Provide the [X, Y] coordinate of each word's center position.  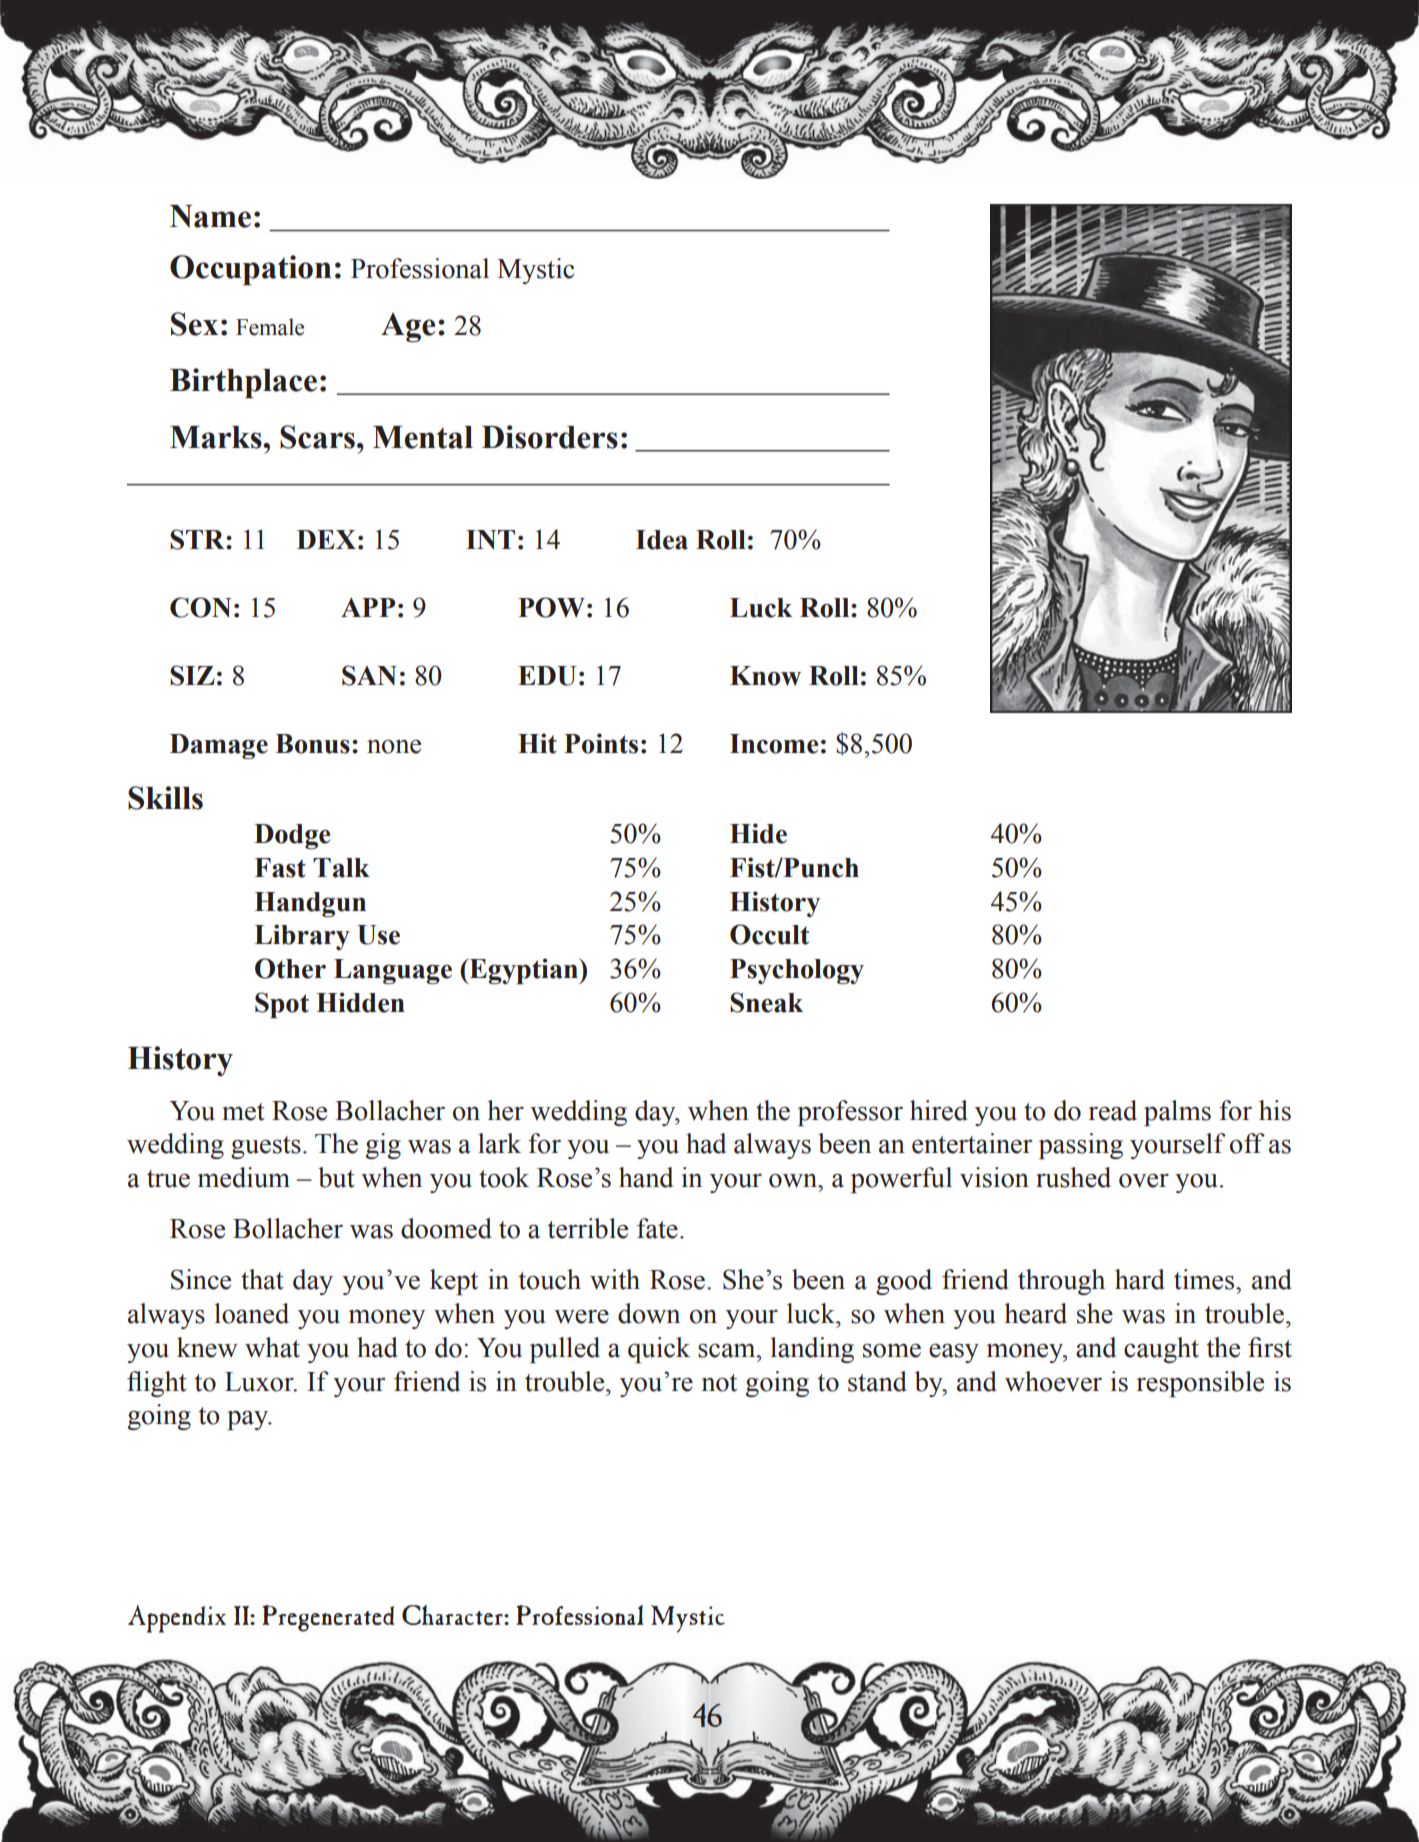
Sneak [766, 1002]
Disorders [550, 437]
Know [765, 676]
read [1112, 1110]
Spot [282, 1005]
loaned [251, 1313]
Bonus [313, 744]
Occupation [251, 270]
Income [774, 744]
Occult [769, 934]
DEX [326, 539]
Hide [758, 833]
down [649, 1313]
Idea [662, 540]
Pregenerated [328, 1618]
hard [1140, 1279]
